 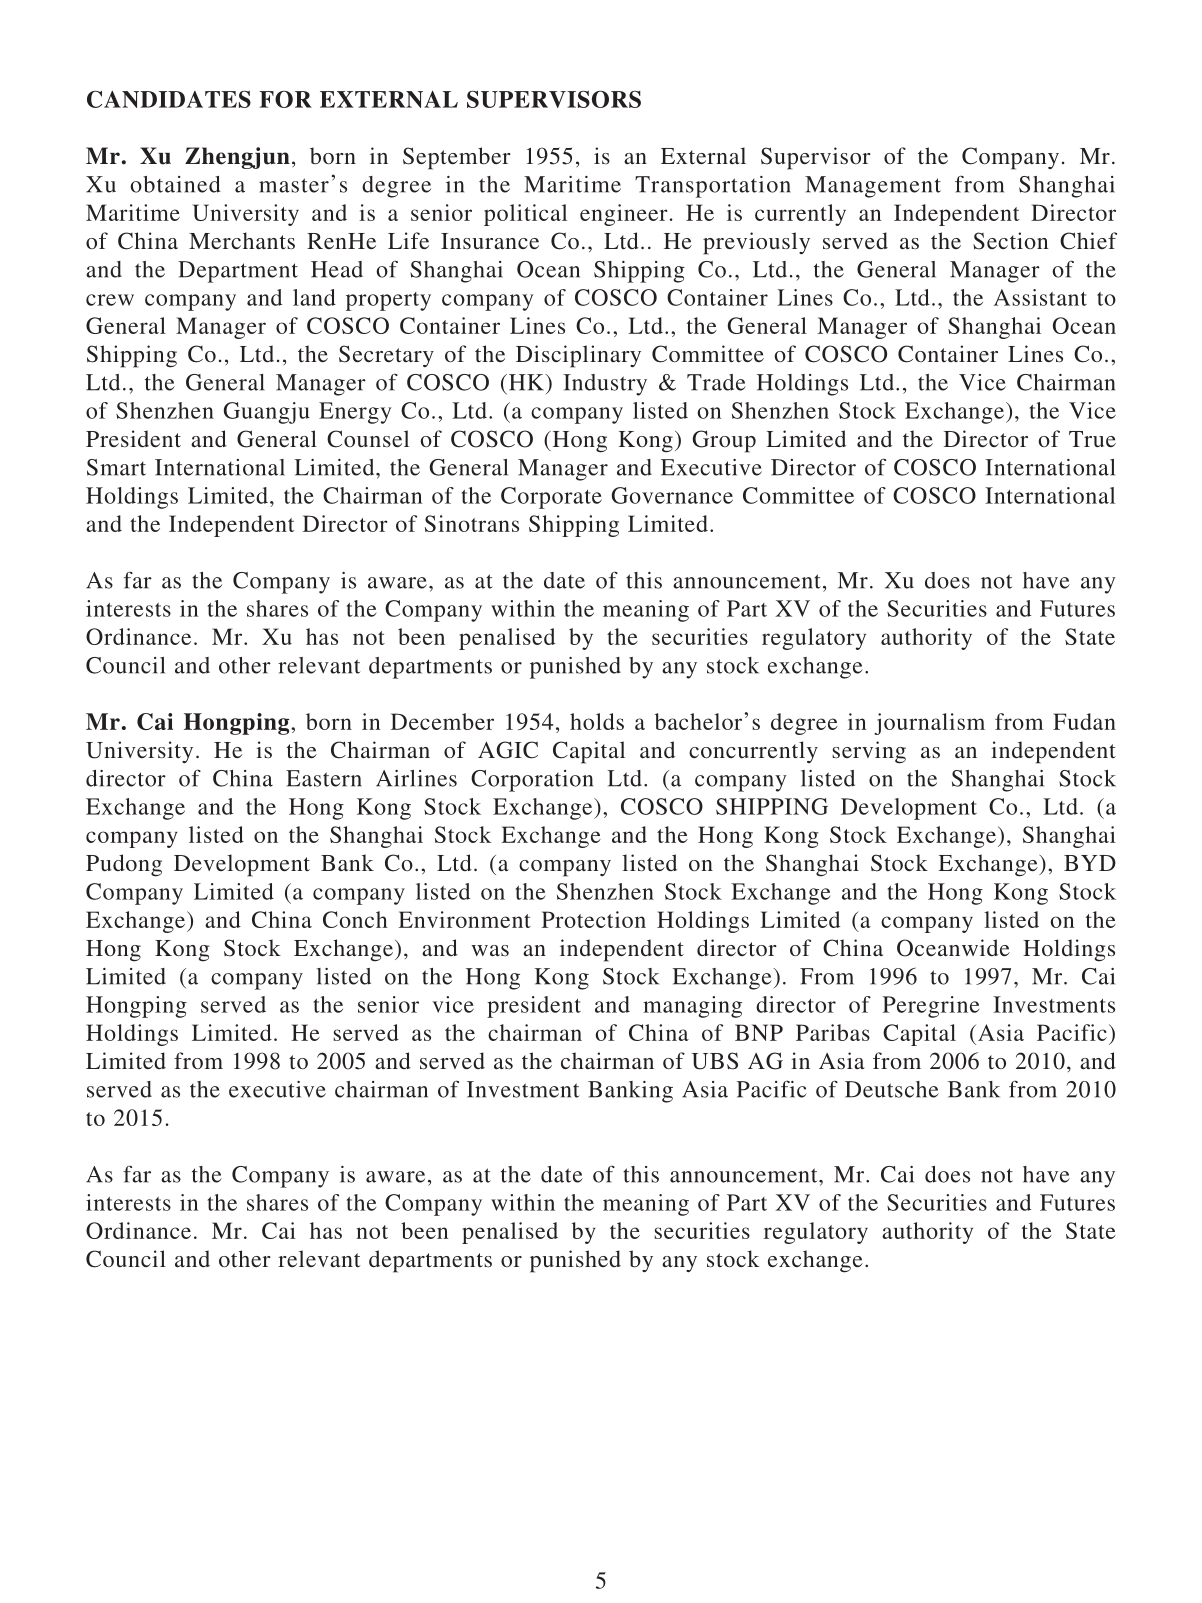 I want to click on journalism, so click(x=929, y=724).
